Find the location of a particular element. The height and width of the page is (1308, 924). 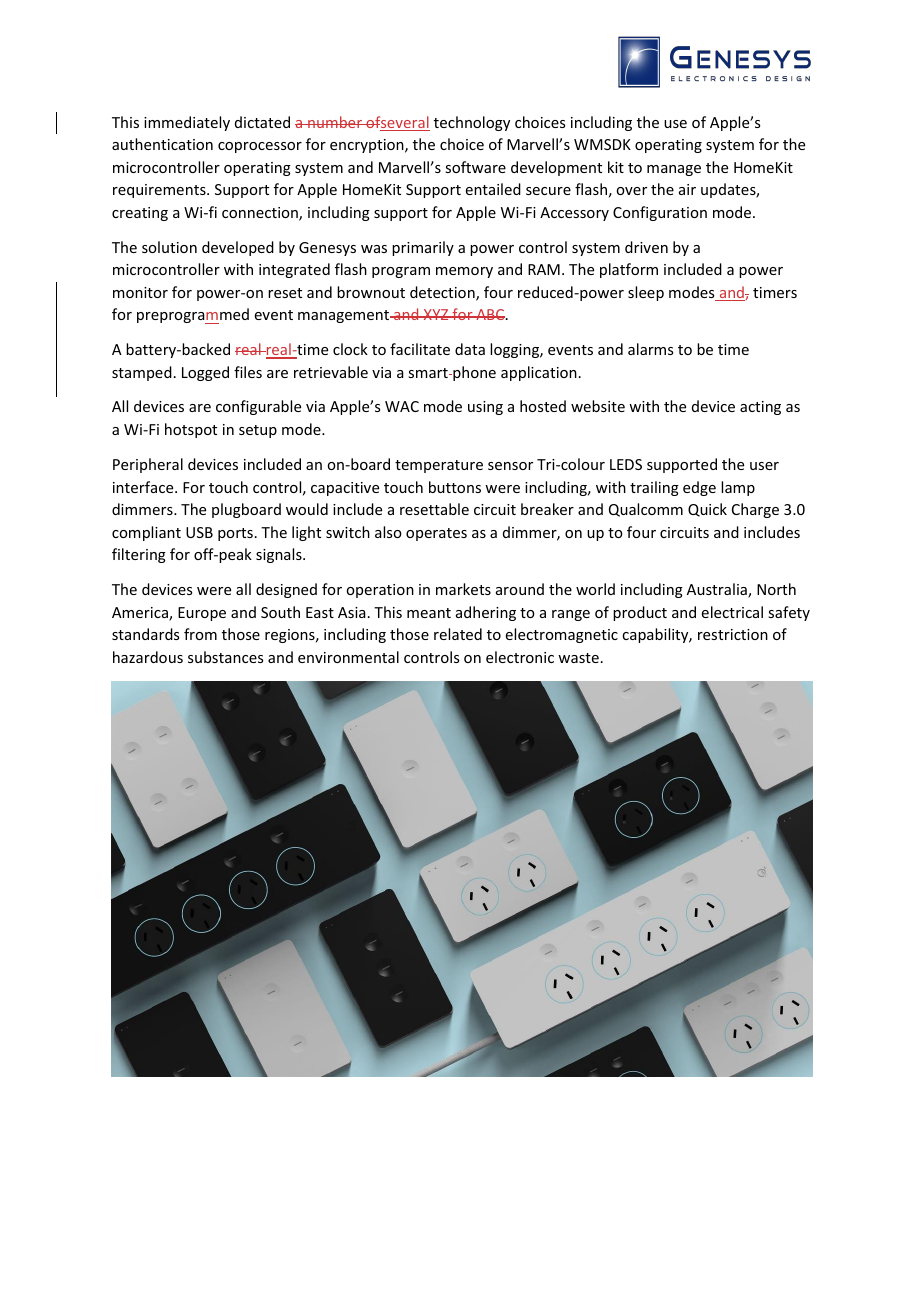

related is located at coordinates (458, 634).
